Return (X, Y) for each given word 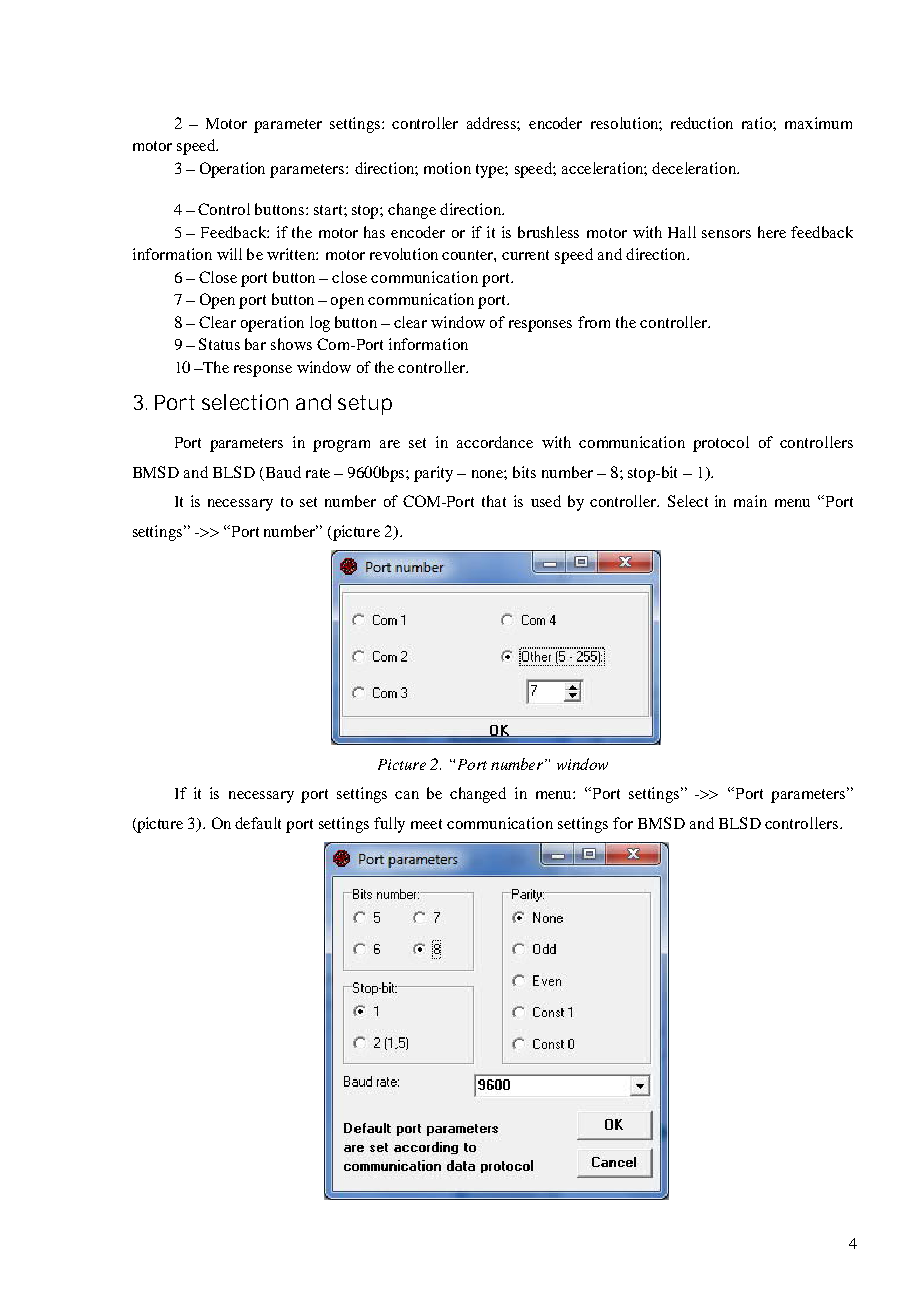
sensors (726, 234)
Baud (283, 472)
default (258, 823)
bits (524, 472)
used (546, 501)
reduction (702, 123)
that (494, 501)
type (492, 171)
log (320, 324)
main (750, 501)
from (594, 322)
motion (447, 168)
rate (318, 473)
